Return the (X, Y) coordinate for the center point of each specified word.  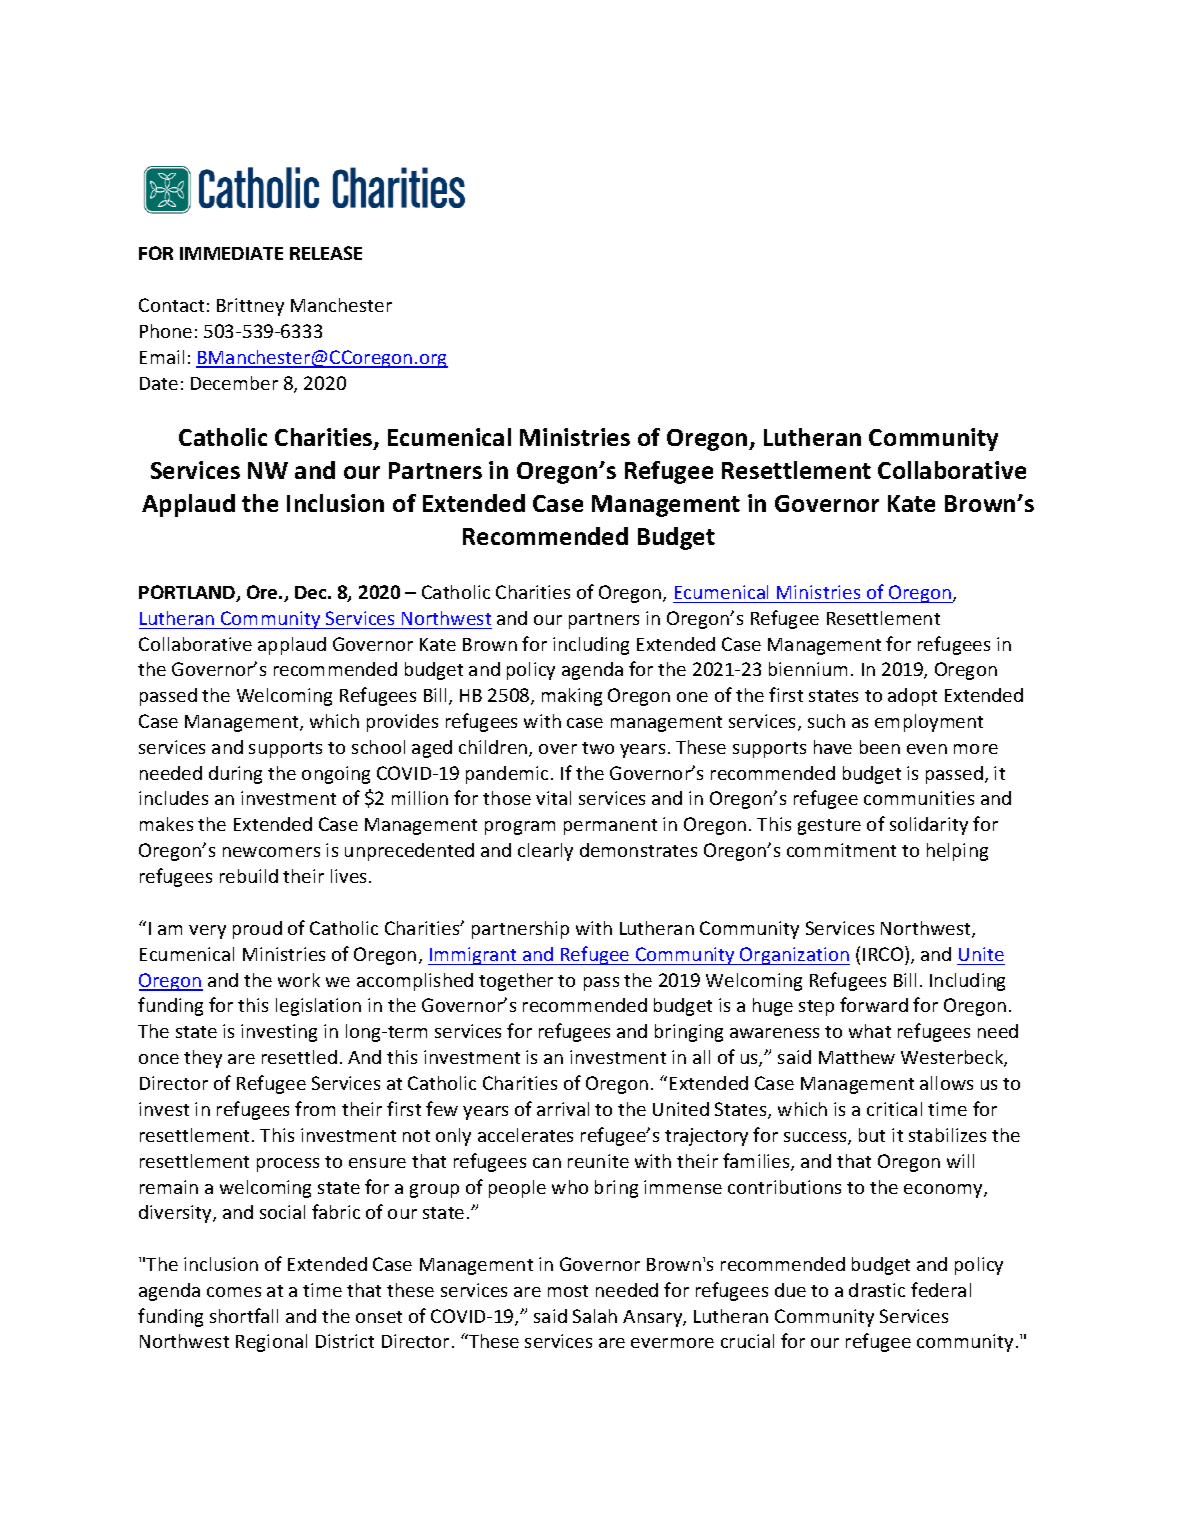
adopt (912, 697)
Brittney (250, 307)
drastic (877, 1290)
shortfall (244, 1315)
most (568, 1291)
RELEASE (326, 253)
